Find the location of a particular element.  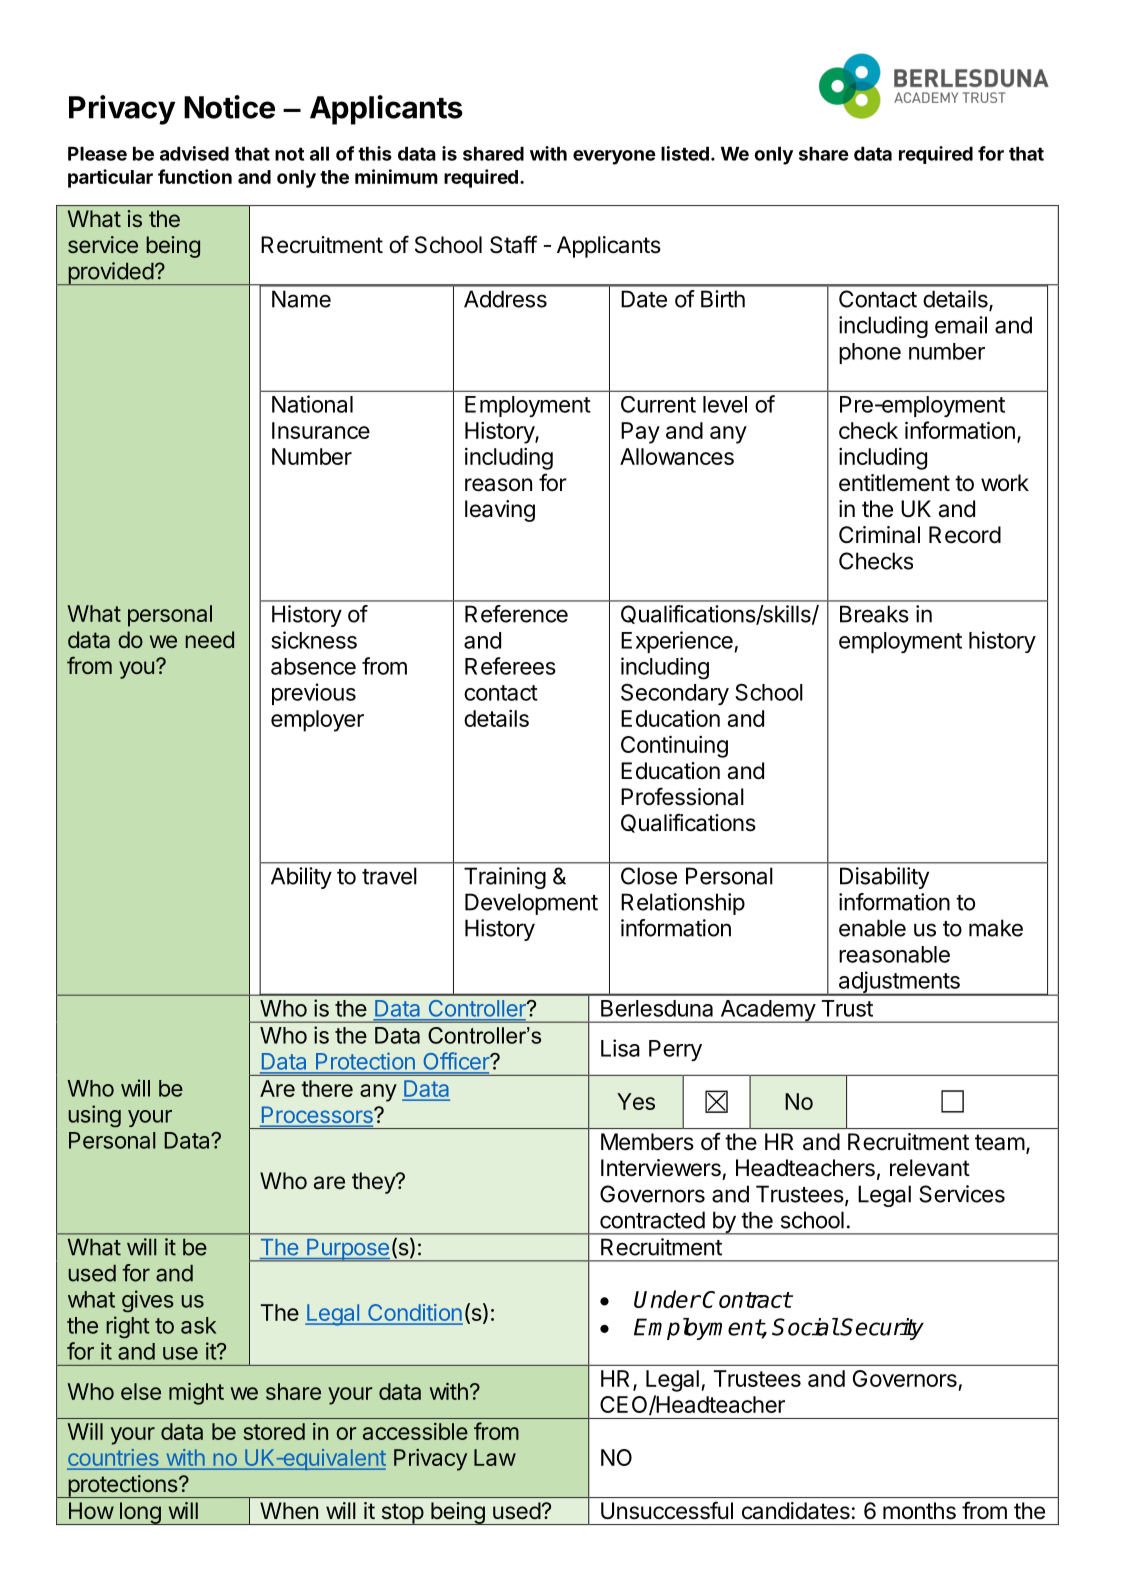

there is located at coordinates (327, 1088).
